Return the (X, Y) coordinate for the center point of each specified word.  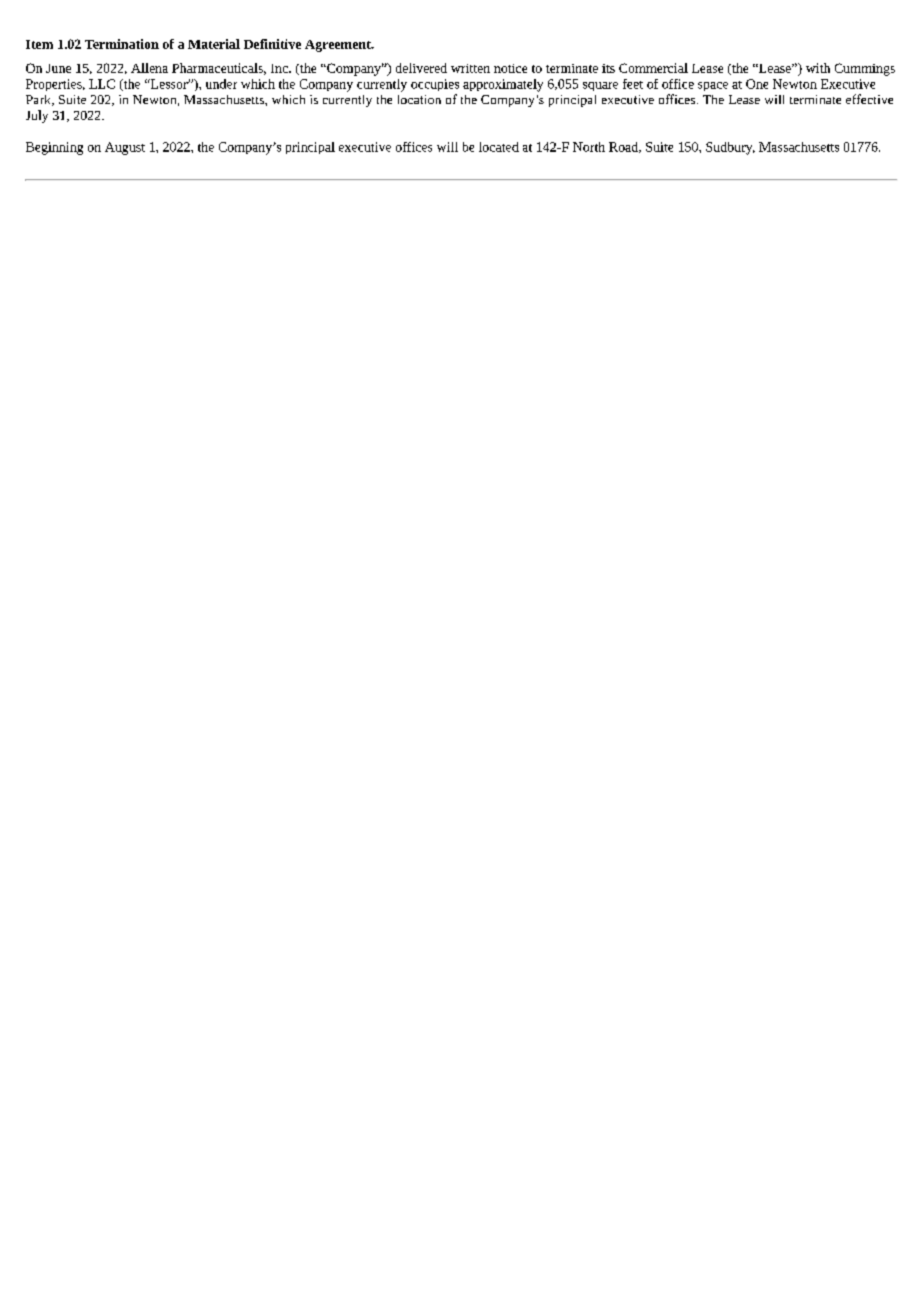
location (419, 99)
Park (40, 100)
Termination (122, 44)
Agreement (339, 46)
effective (869, 99)
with (818, 68)
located (499, 147)
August (125, 148)
